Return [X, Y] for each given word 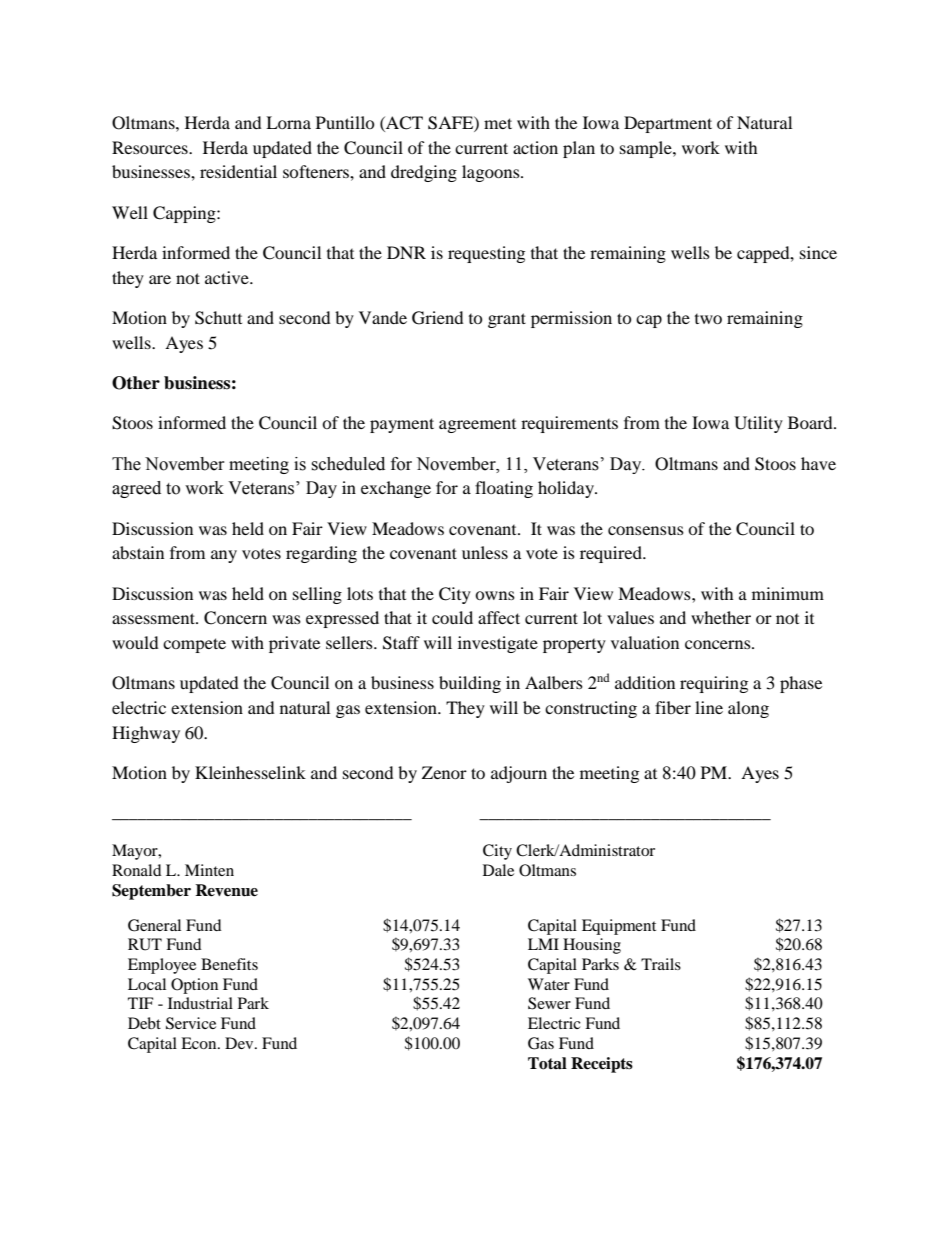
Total [547, 1063]
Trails [661, 964]
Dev [240, 1043]
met [498, 123]
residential [238, 171]
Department [668, 124]
